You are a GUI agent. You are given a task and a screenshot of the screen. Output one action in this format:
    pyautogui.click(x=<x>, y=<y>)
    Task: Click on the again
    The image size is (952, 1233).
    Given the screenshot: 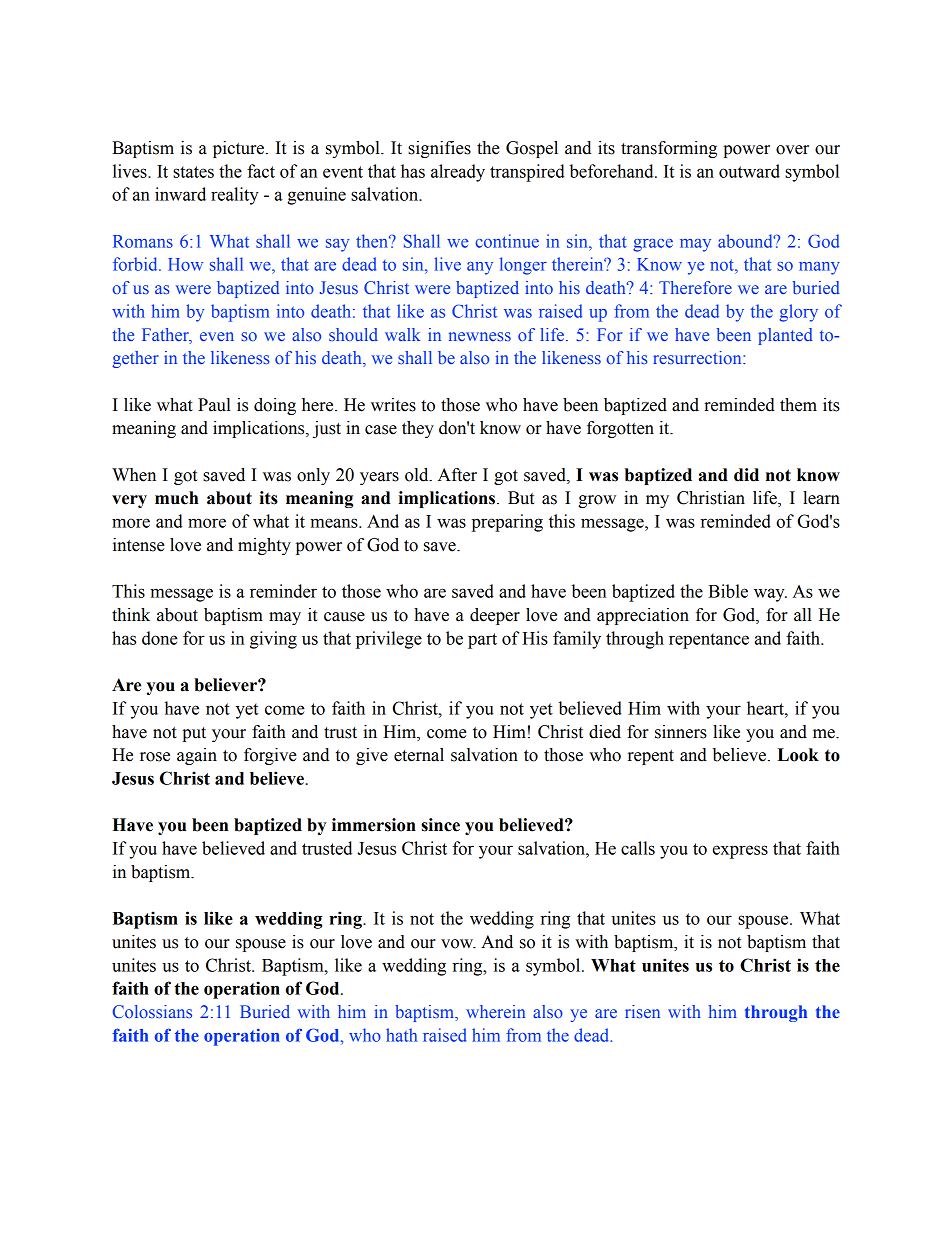 What is the action you would take?
    pyautogui.click(x=197, y=756)
